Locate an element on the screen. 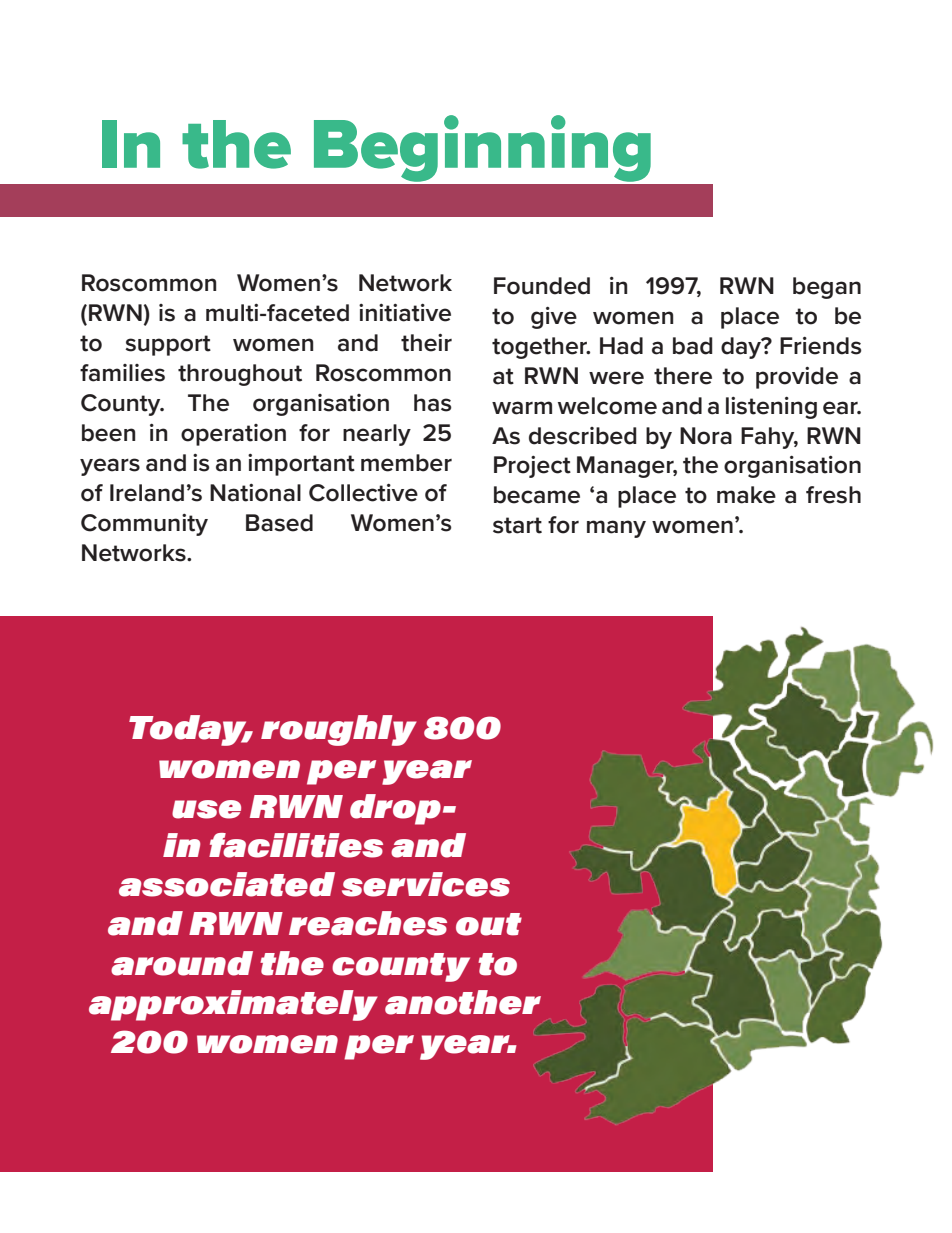 This screenshot has height=1233, width=952. around is located at coordinates (182, 963).
